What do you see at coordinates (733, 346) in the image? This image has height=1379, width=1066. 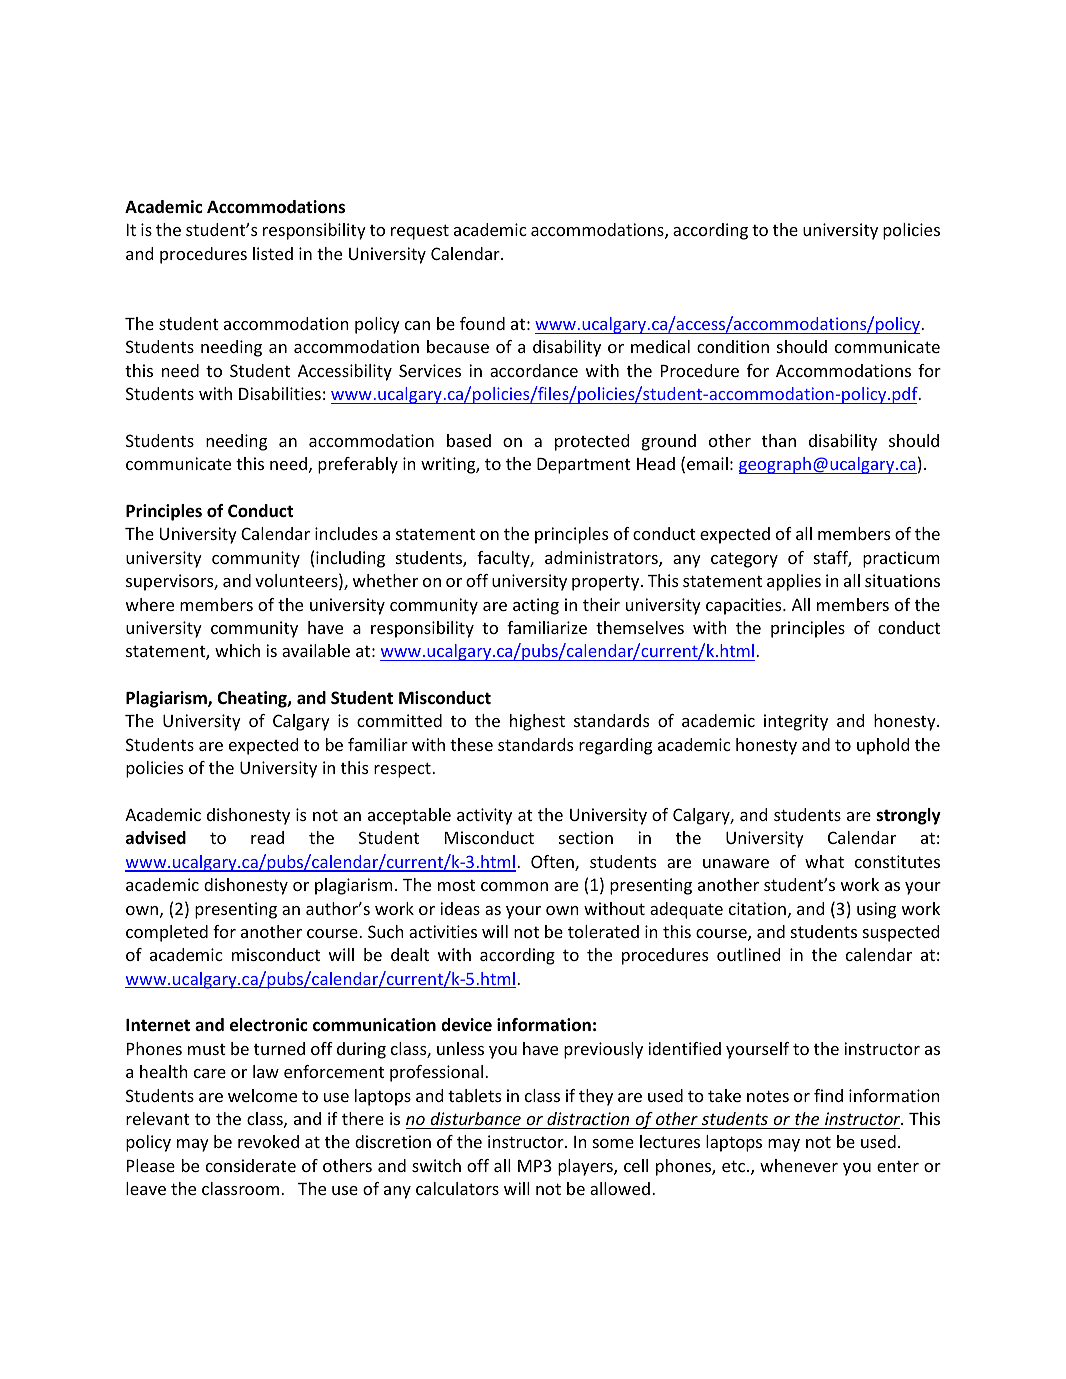 I see `condition` at bounding box center [733, 346].
